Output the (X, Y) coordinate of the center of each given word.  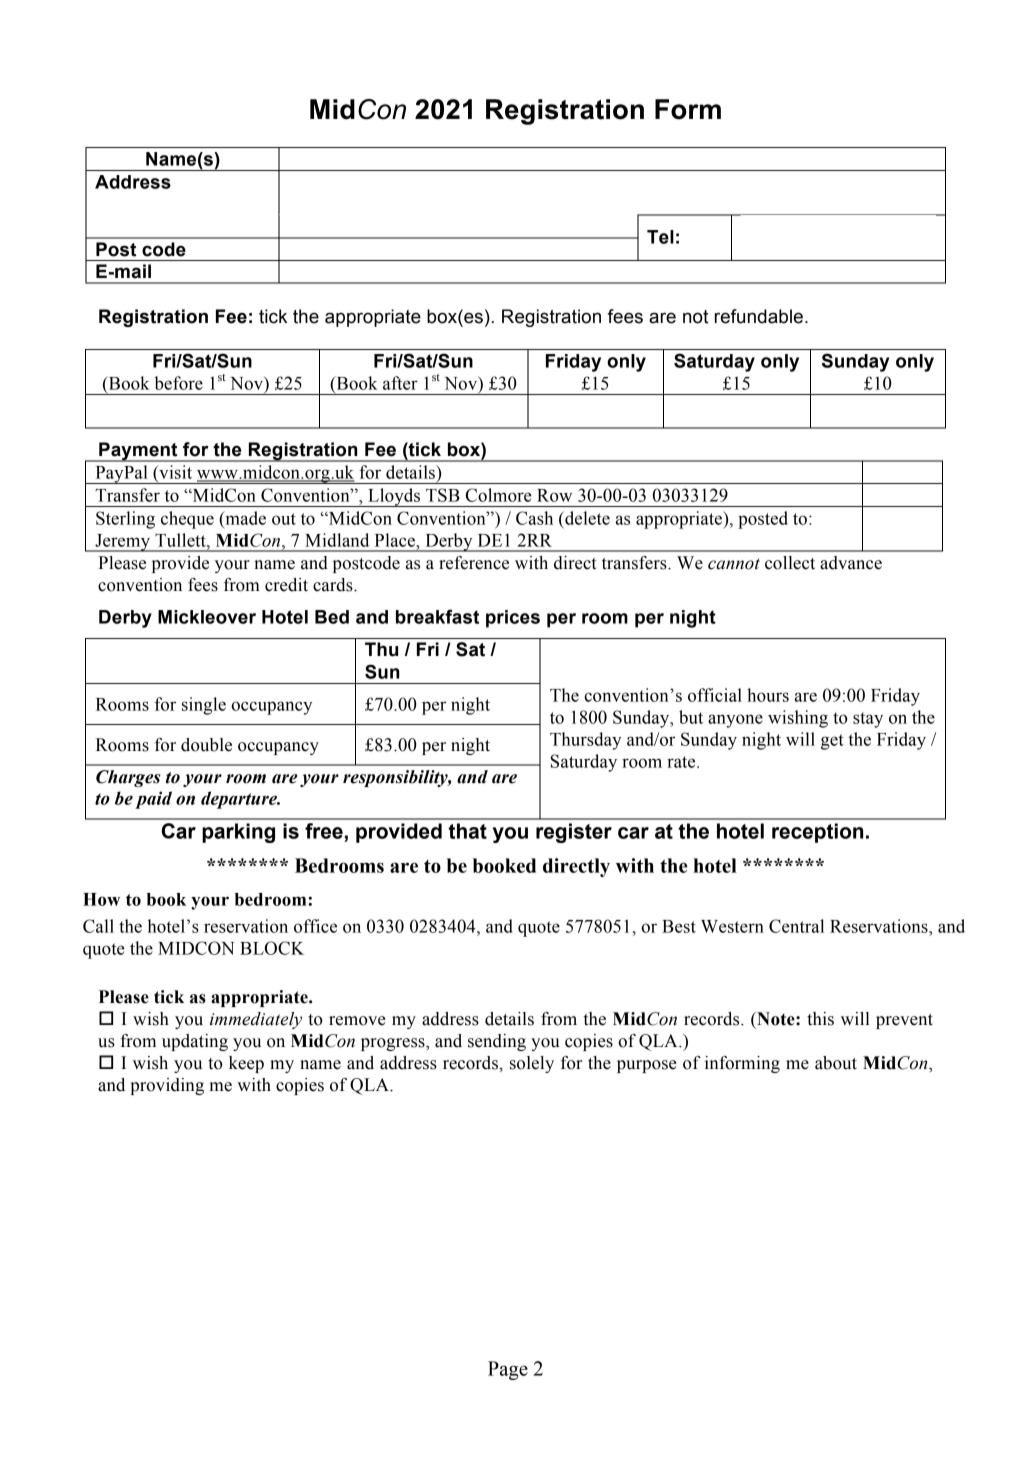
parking (238, 833)
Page (508, 1370)
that (467, 831)
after (400, 383)
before (179, 383)
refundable (759, 316)
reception (817, 833)
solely (532, 1064)
